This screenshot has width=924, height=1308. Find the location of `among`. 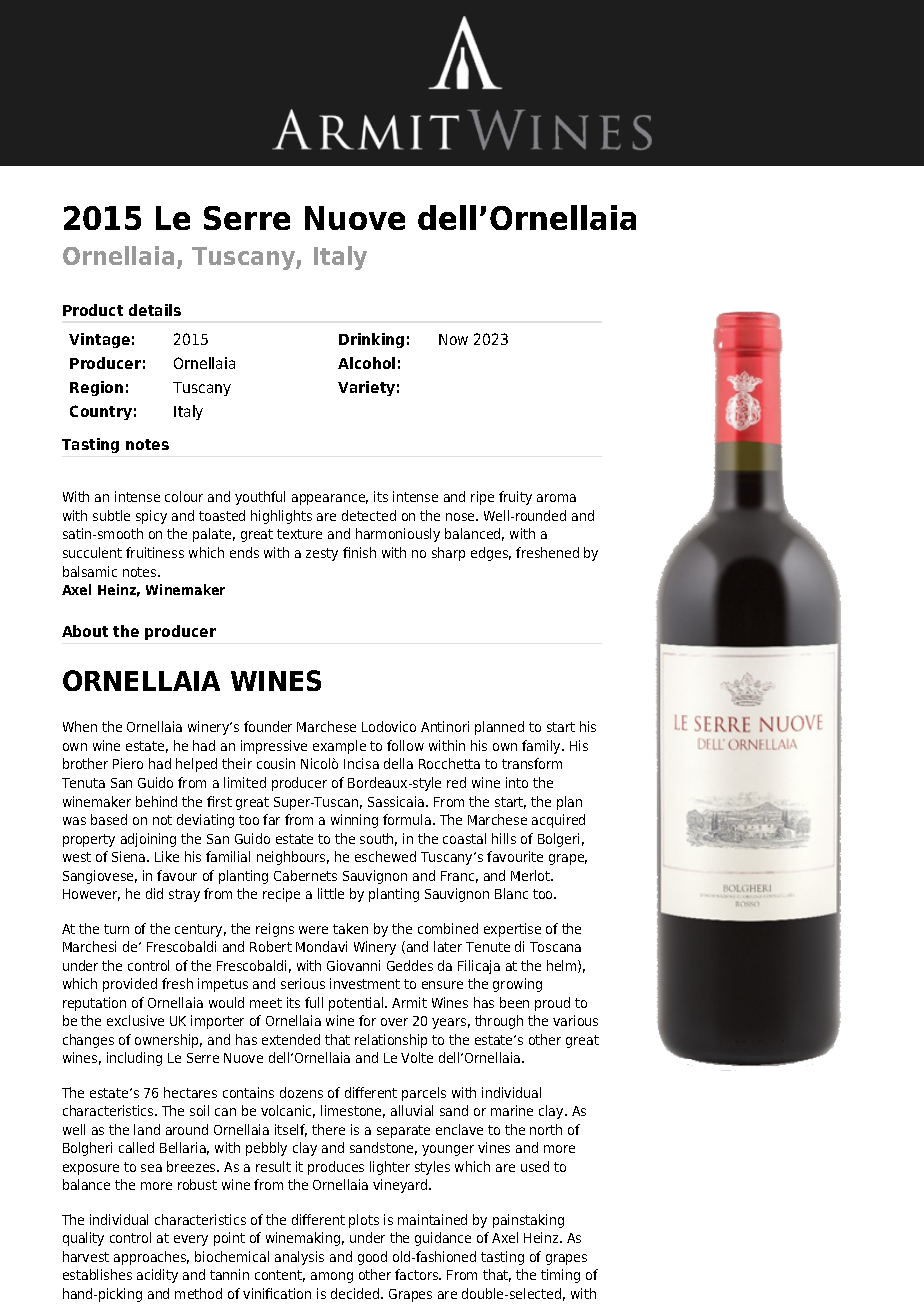

among is located at coordinates (332, 1277).
